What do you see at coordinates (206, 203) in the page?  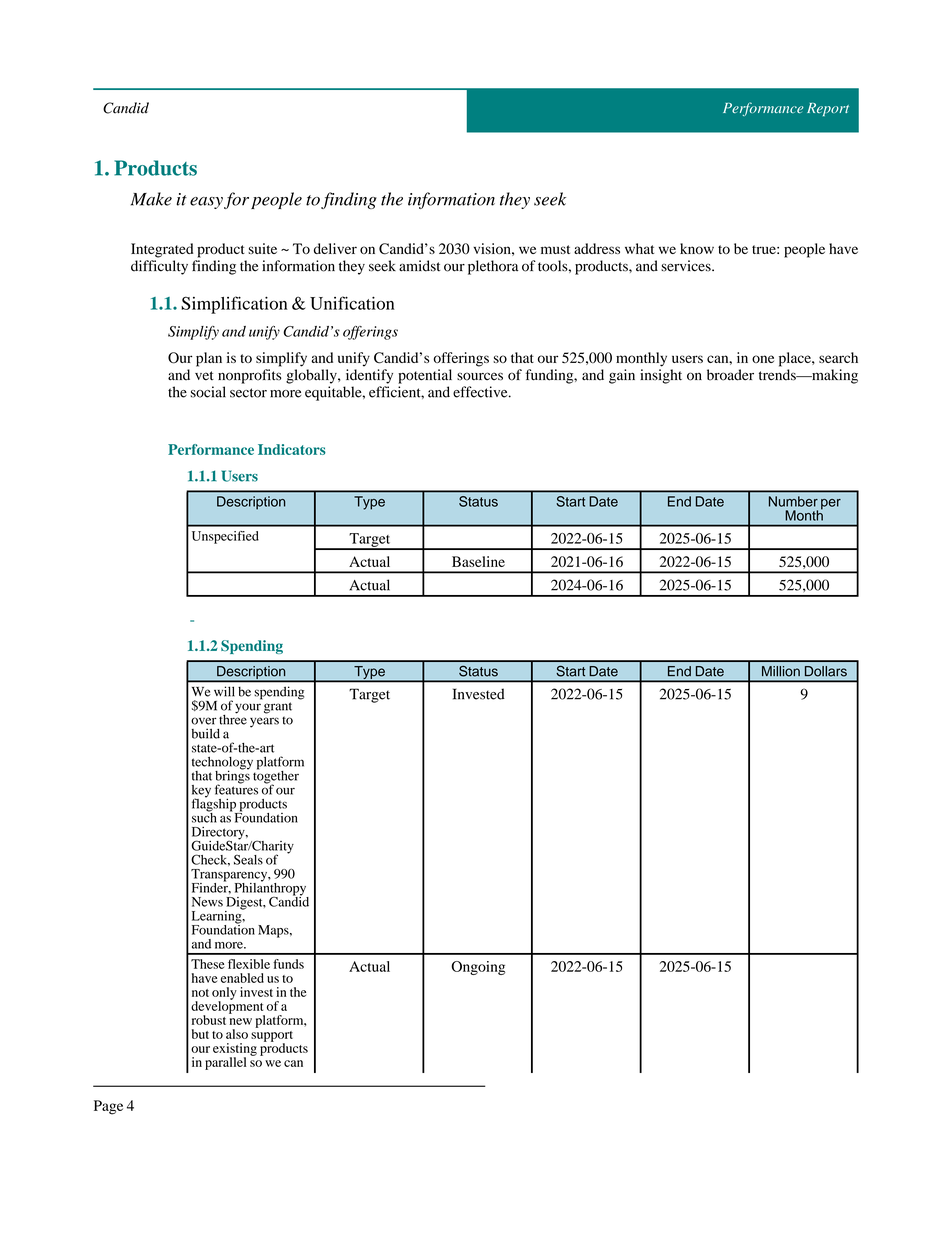 I see `easy` at bounding box center [206, 203].
